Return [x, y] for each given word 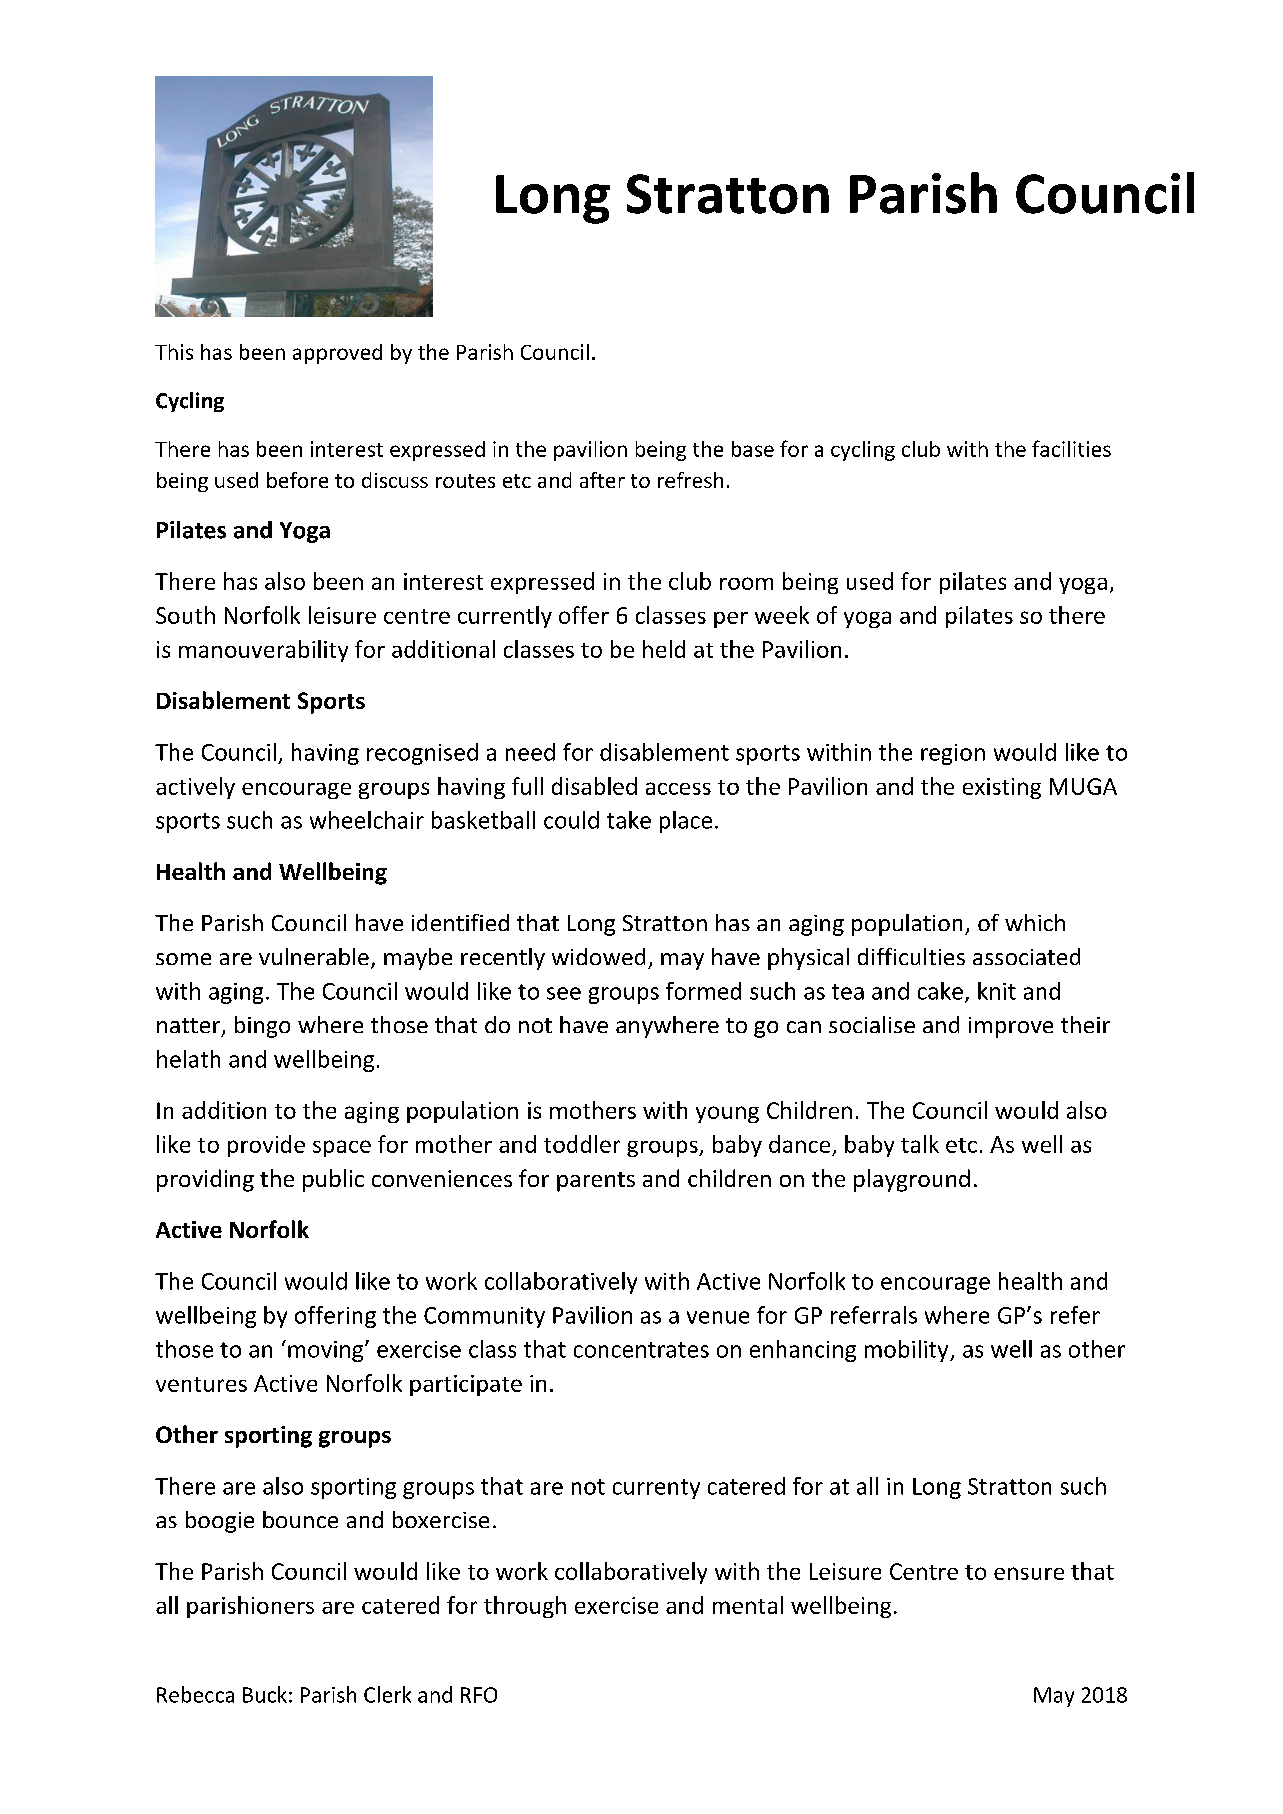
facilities [1071, 448]
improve [1011, 1027]
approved [337, 354]
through [525, 1607]
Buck [265, 1694]
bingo [262, 1027]
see [564, 993]
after [602, 480]
